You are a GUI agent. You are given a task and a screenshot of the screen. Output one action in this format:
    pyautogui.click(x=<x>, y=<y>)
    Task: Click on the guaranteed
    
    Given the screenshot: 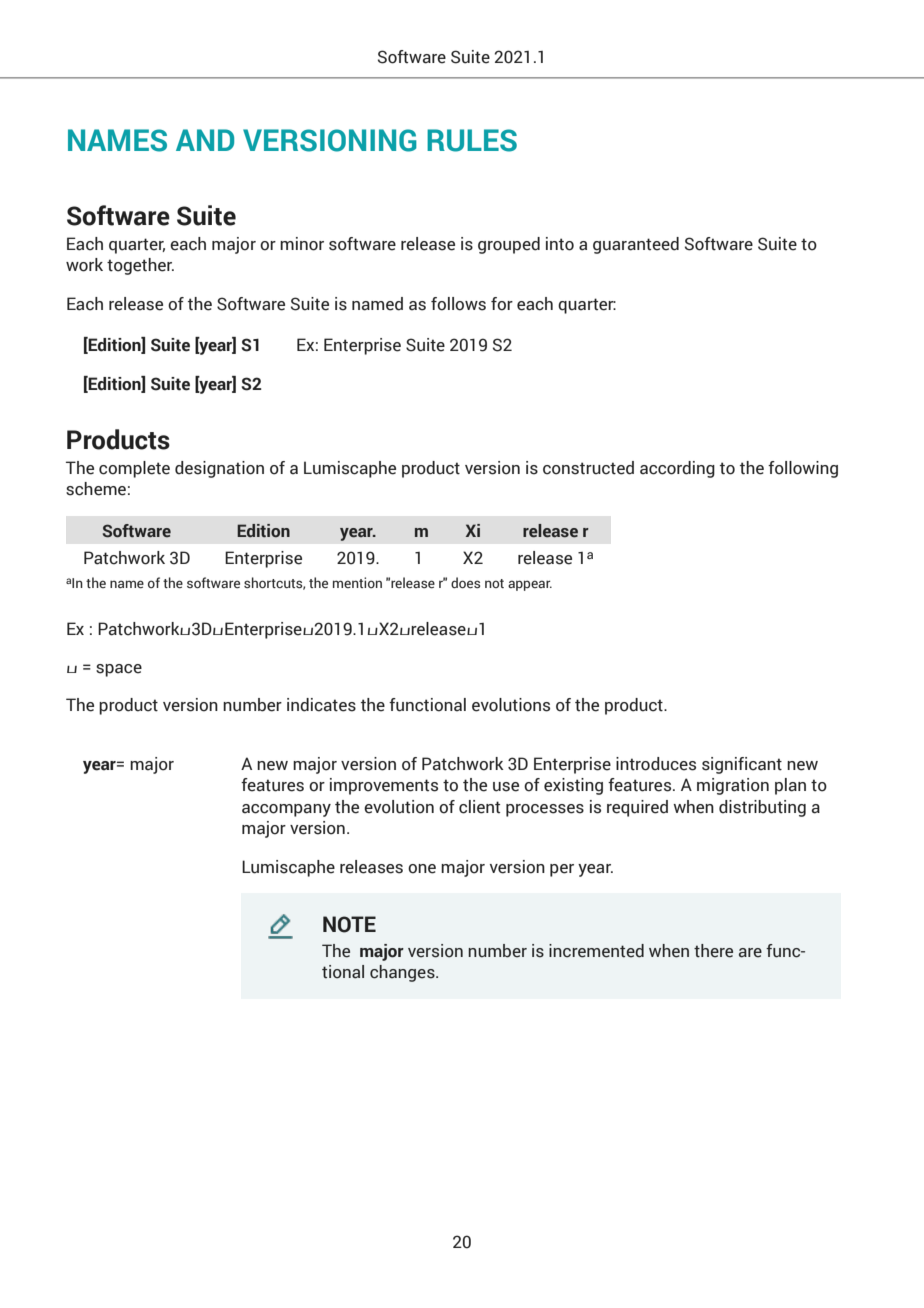 What is the action you would take?
    pyautogui.click(x=636, y=245)
